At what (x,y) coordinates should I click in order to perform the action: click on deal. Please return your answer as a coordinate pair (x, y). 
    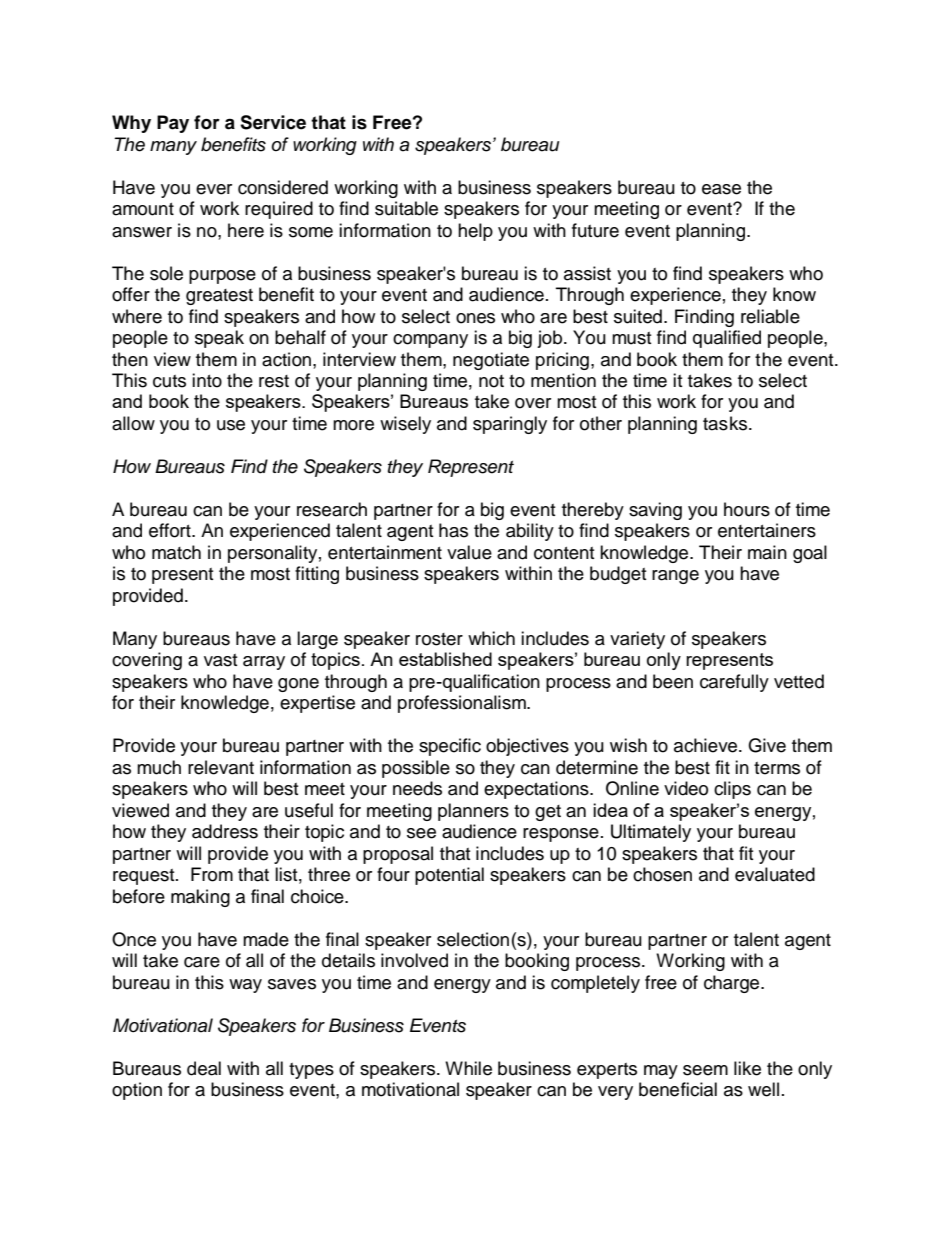
    Looking at the image, I should click on (204, 1068).
